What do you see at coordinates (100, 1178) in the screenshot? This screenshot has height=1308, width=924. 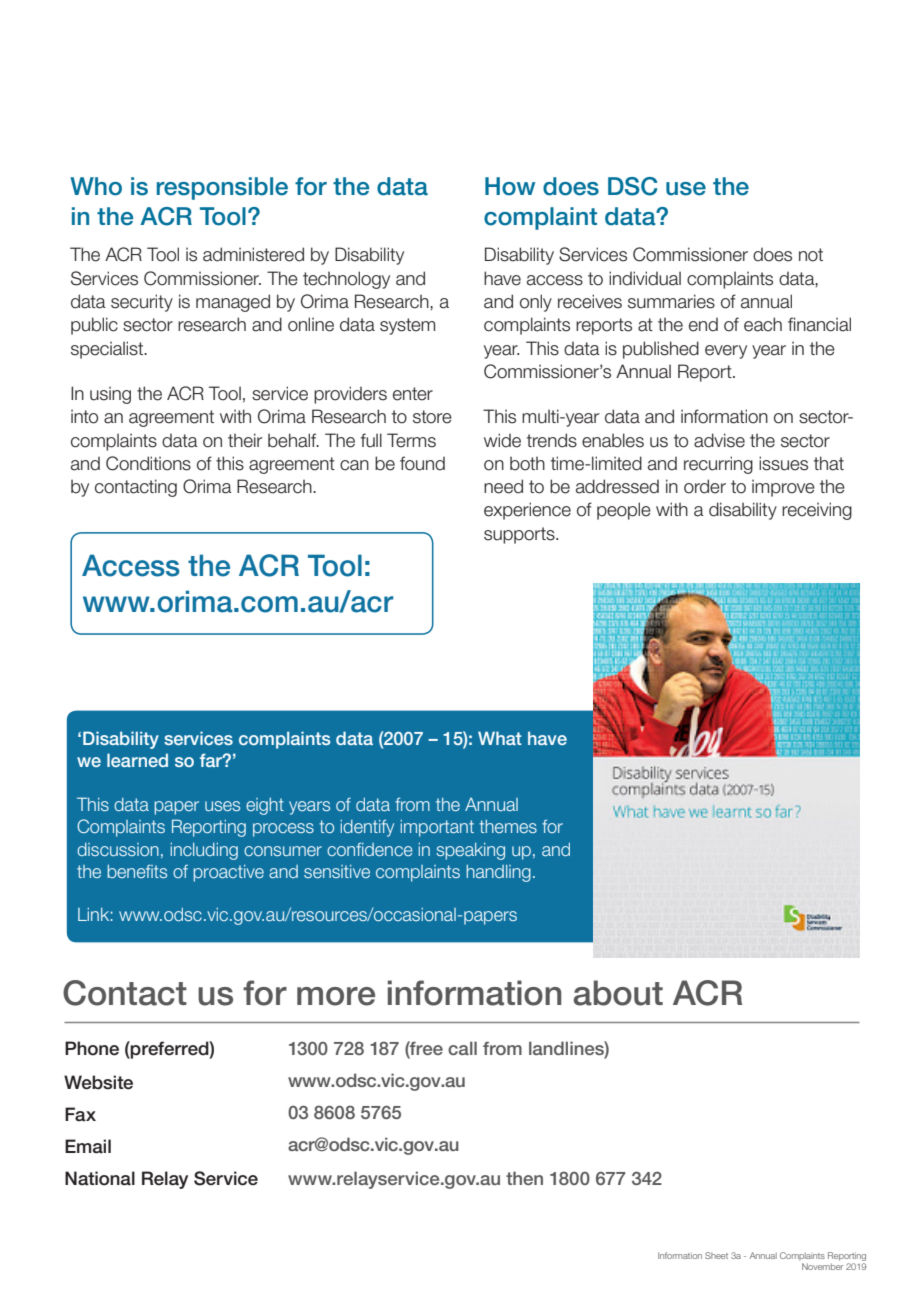 I see `National` at bounding box center [100, 1178].
